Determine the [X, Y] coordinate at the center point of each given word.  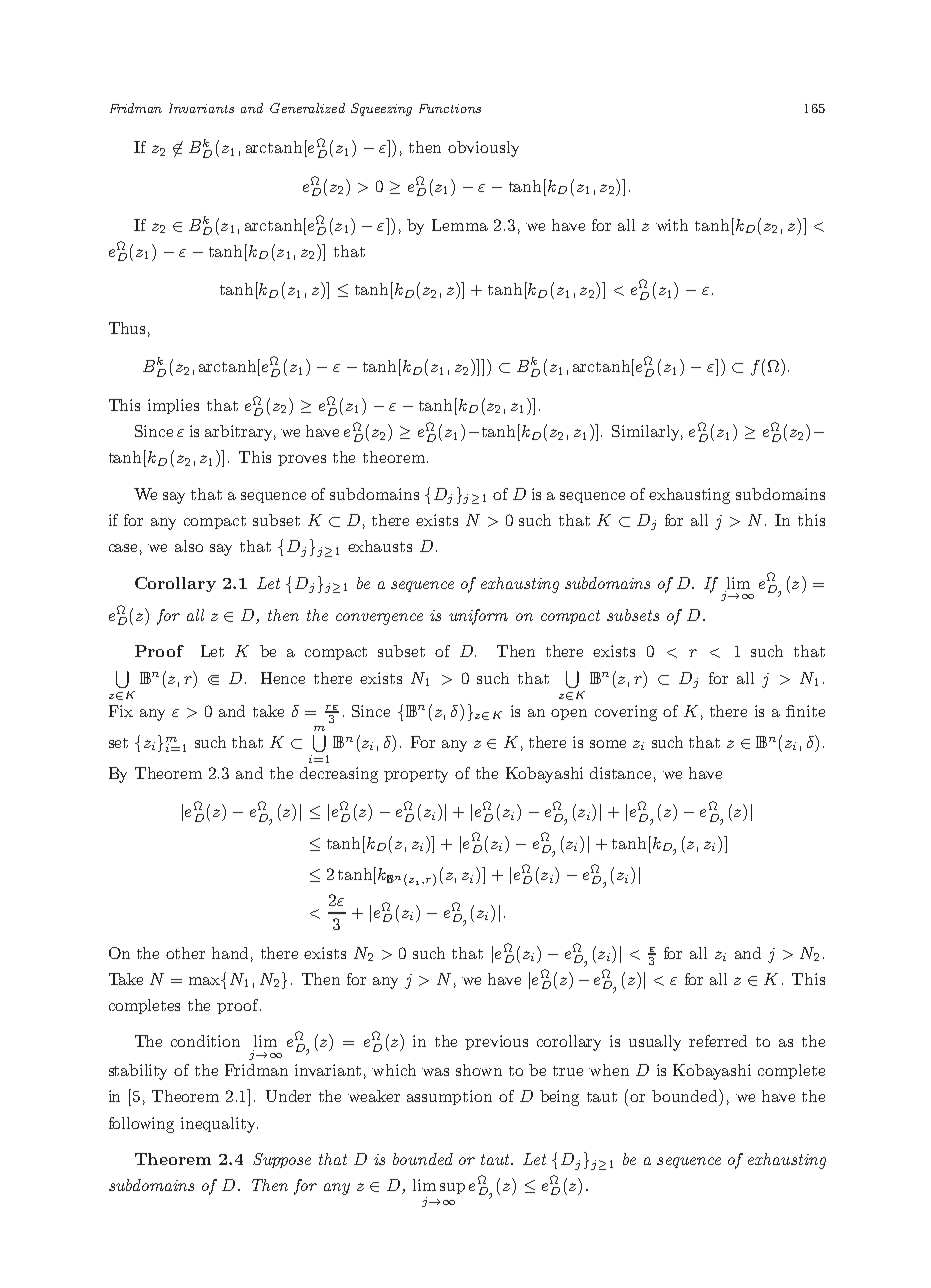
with [672, 225]
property [416, 776]
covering [626, 713]
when [609, 1070]
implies [173, 406]
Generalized [307, 108]
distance [620, 773]
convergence [379, 619]
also [189, 546]
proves [302, 460]
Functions [450, 108]
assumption [449, 1097]
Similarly [647, 433]
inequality [219, 1125]
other [185, 953]
